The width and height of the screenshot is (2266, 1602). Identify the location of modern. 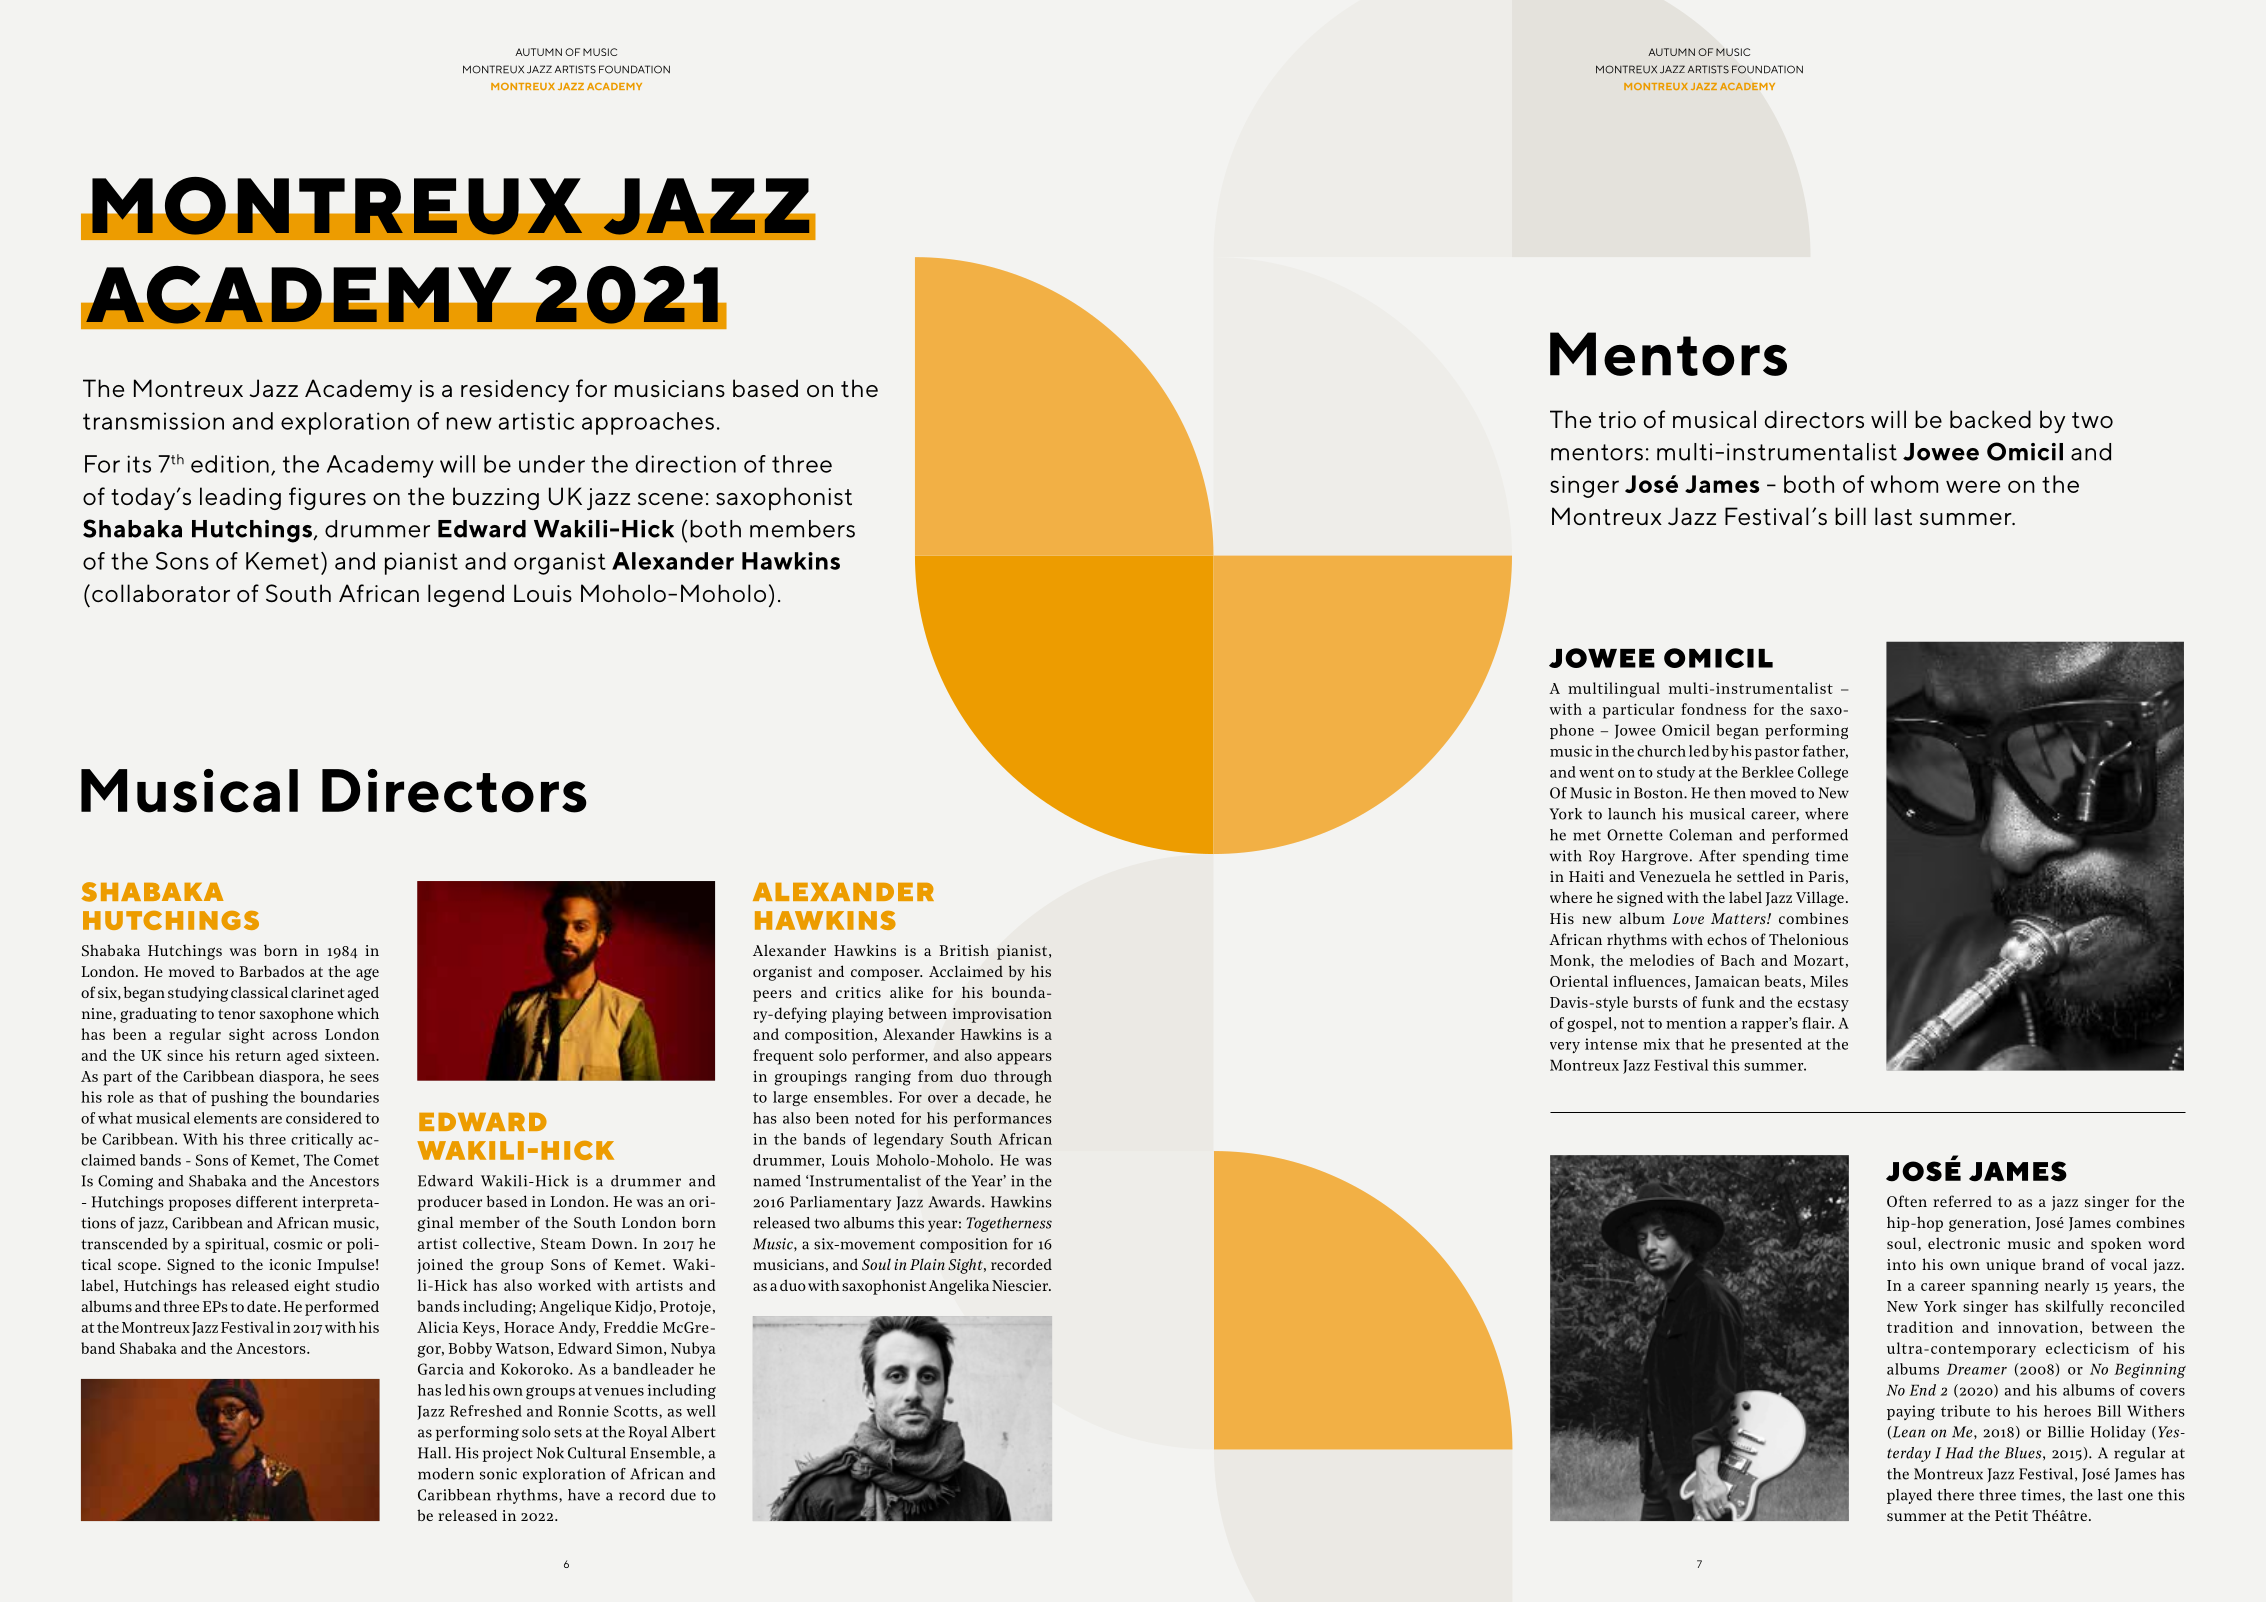
(446, 1474).
